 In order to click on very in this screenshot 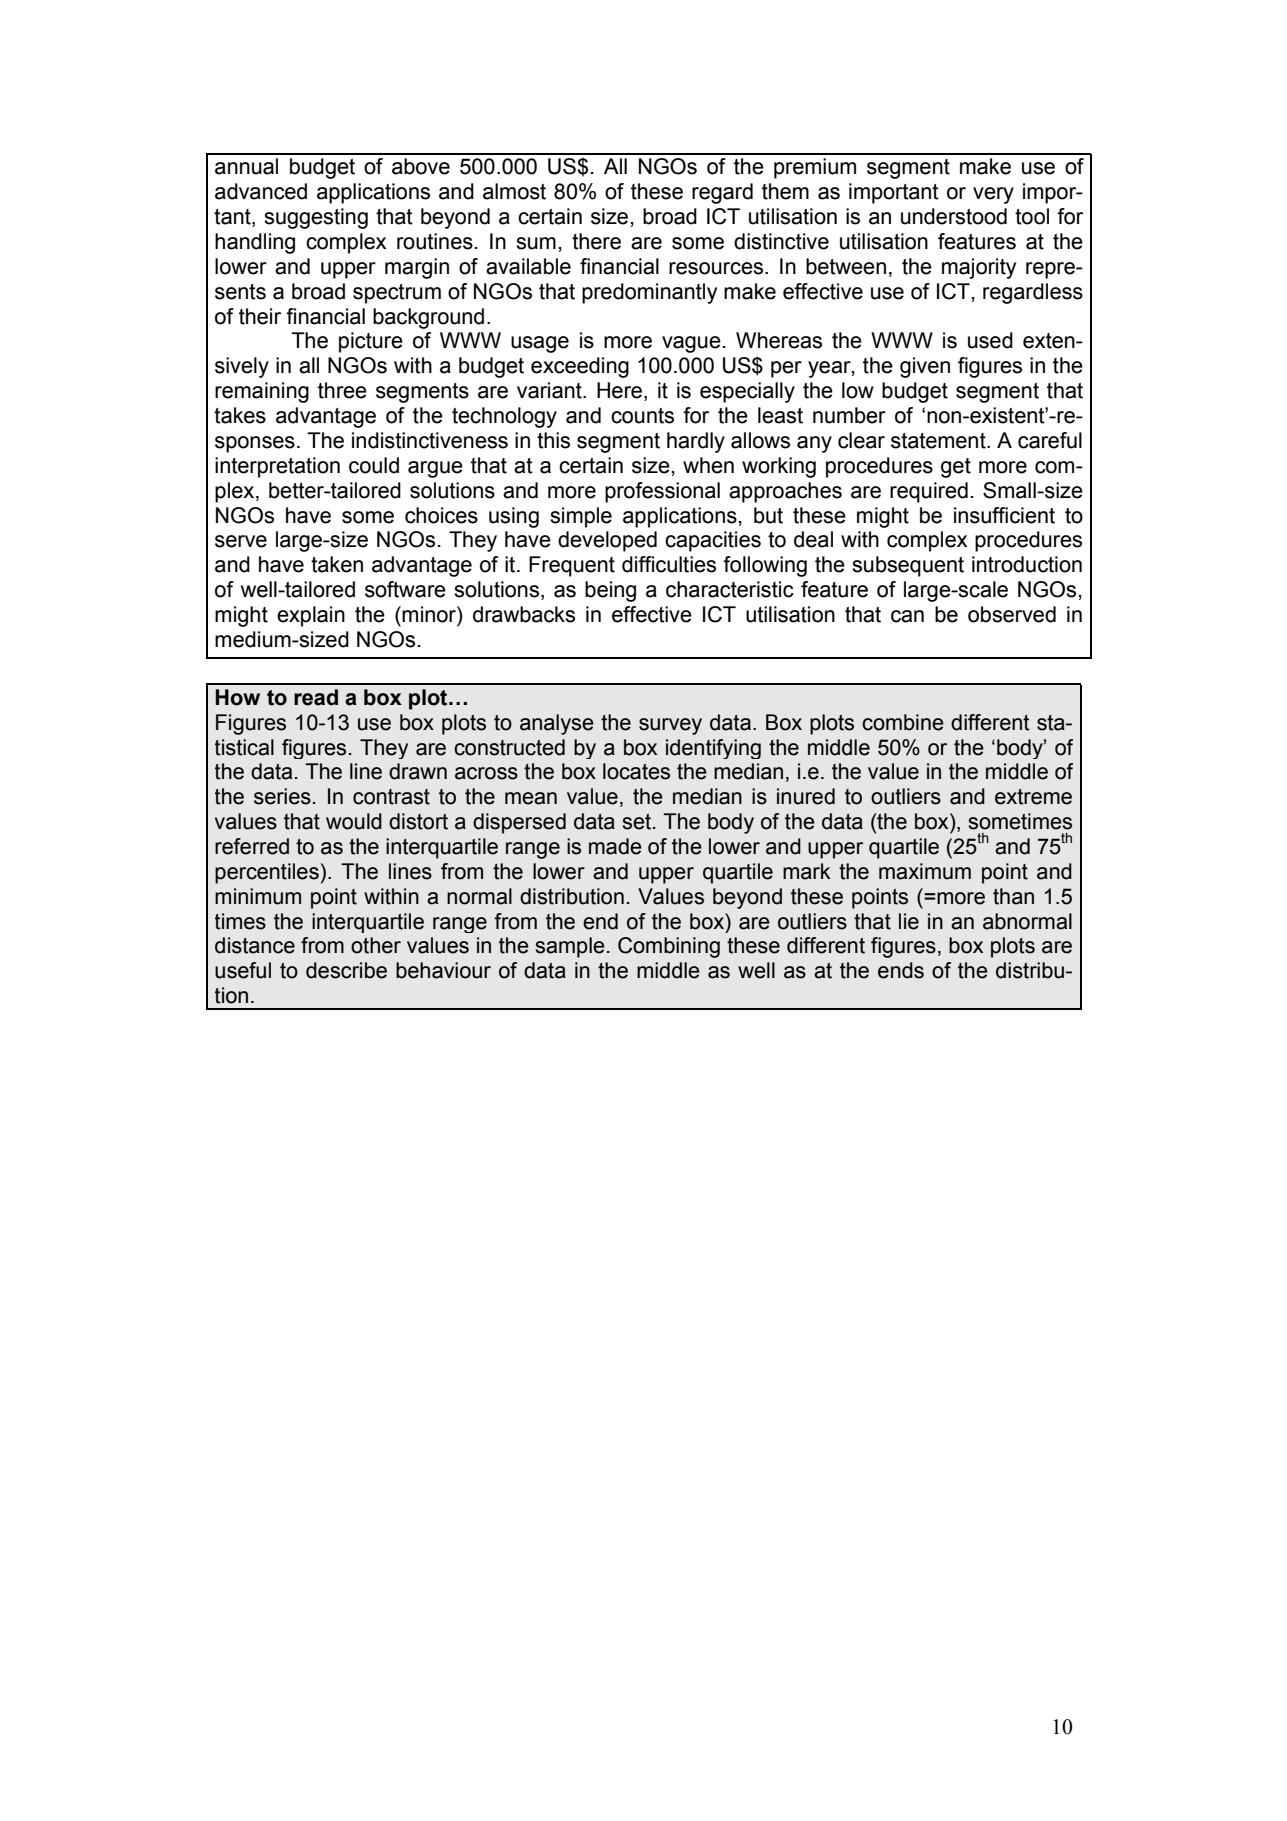, I will do `click(993, 195)`.
